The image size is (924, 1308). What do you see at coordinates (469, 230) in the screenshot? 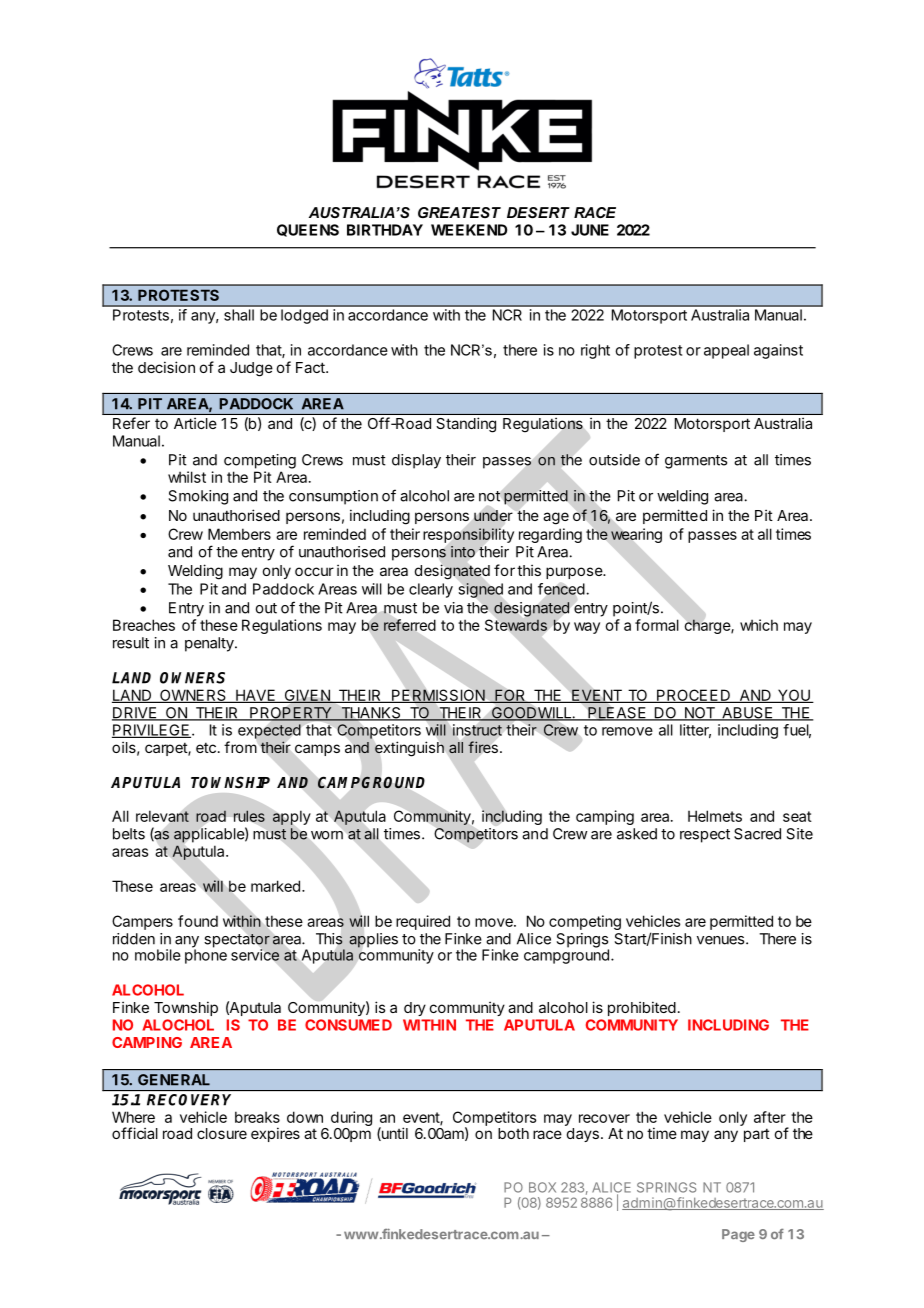
I see `WEEKEND` at bounding box center [469, 230].
